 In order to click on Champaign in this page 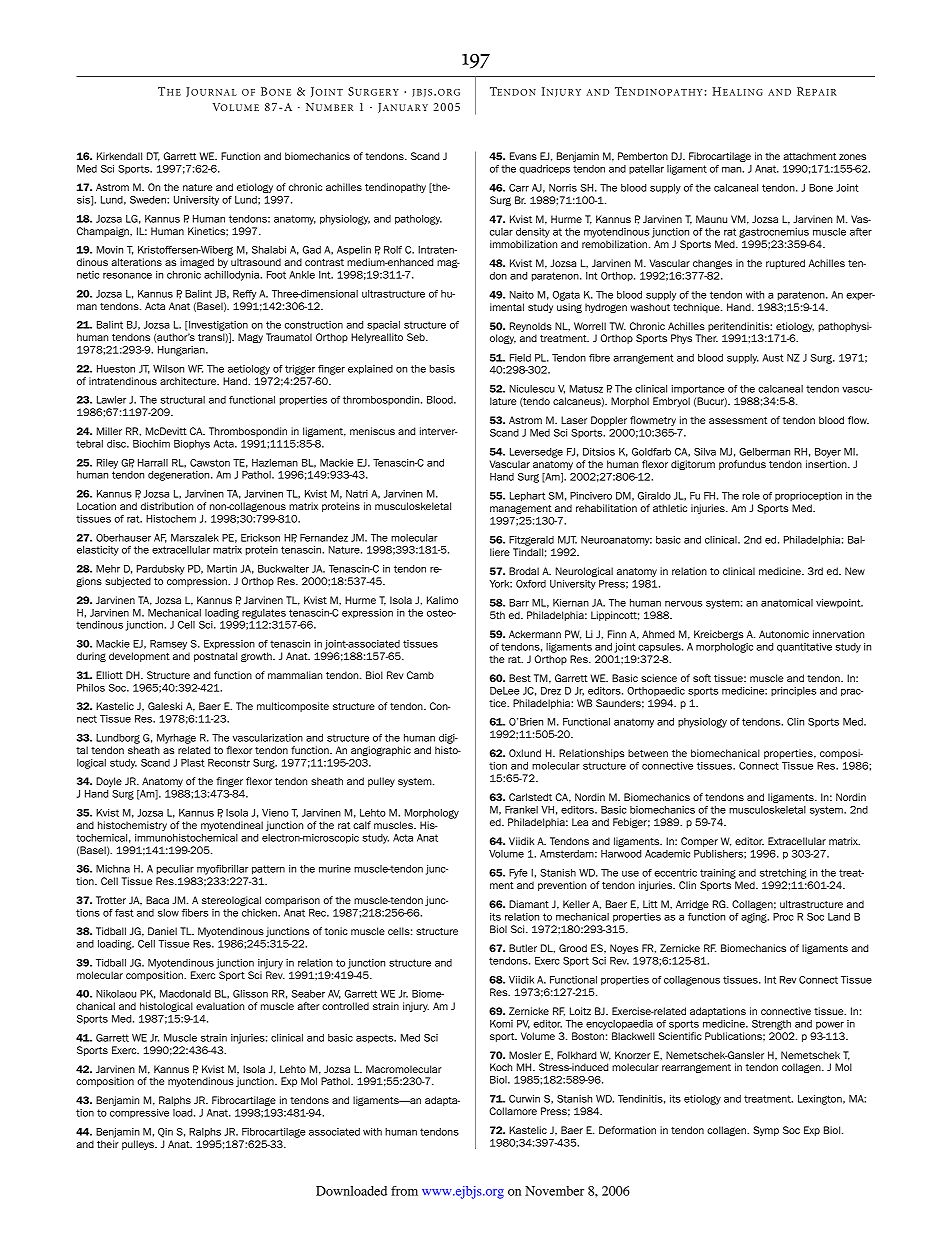, I will do `click(104, 232)`.
